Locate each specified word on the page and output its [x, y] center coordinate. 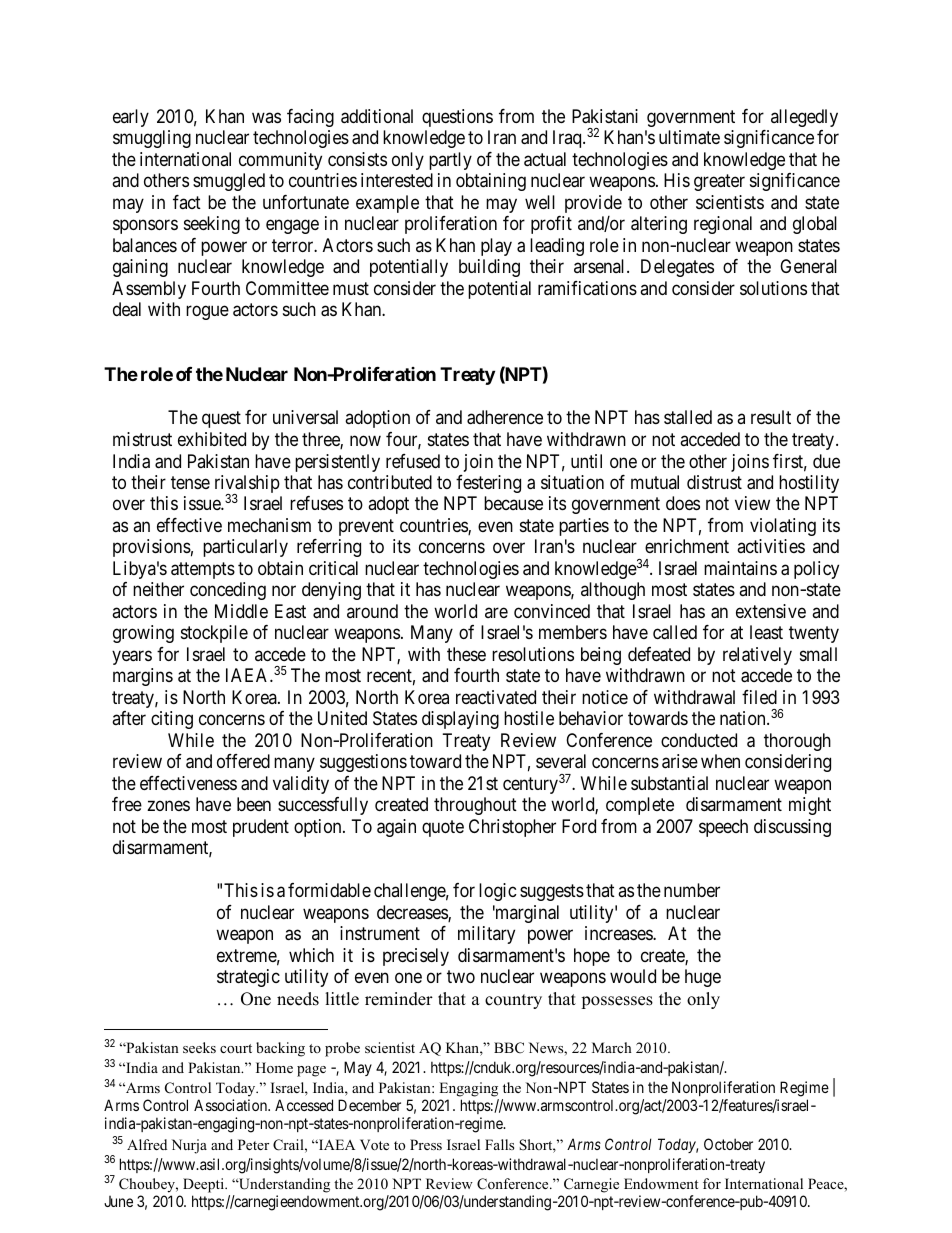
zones [168, 806]
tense [190, 482]
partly [450, 161]
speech [723, 828]
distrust [714, 482]
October [728, 1144]
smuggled [229, 182]
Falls [499, 1144]
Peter [253, 1144]
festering [488, 484]
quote [443, 828]
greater [719, 182]
